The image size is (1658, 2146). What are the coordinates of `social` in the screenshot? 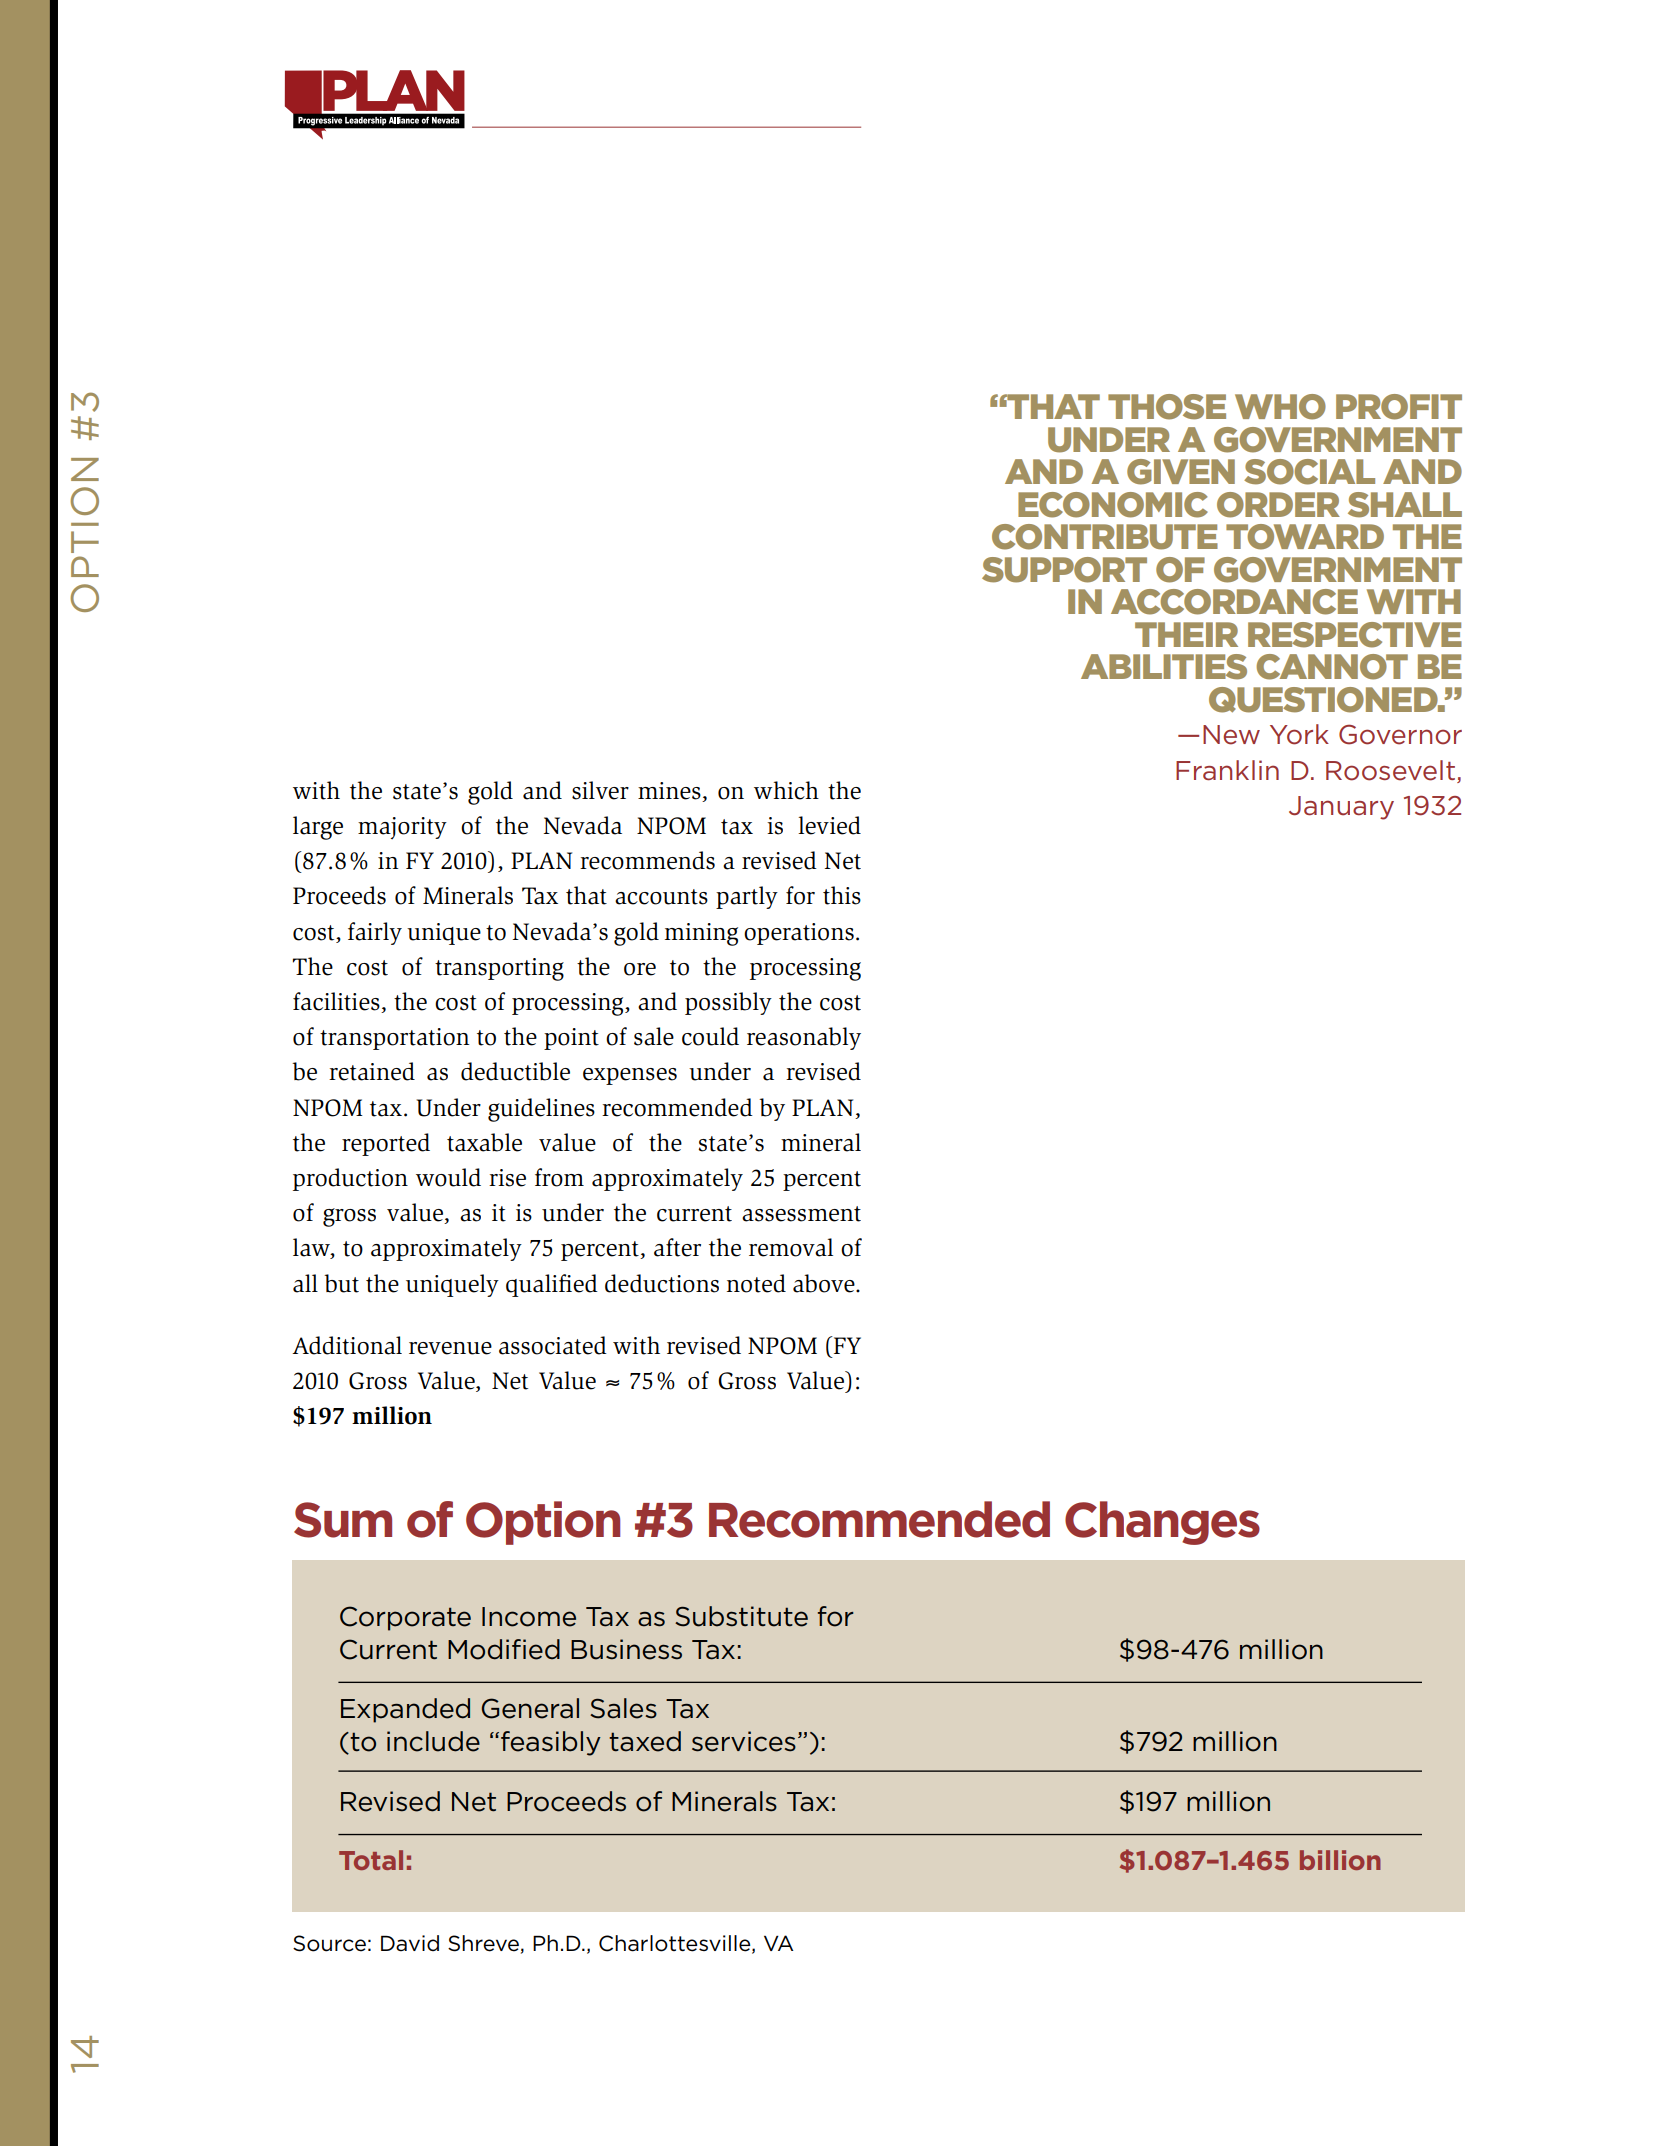 It's located at (1309, 472).
